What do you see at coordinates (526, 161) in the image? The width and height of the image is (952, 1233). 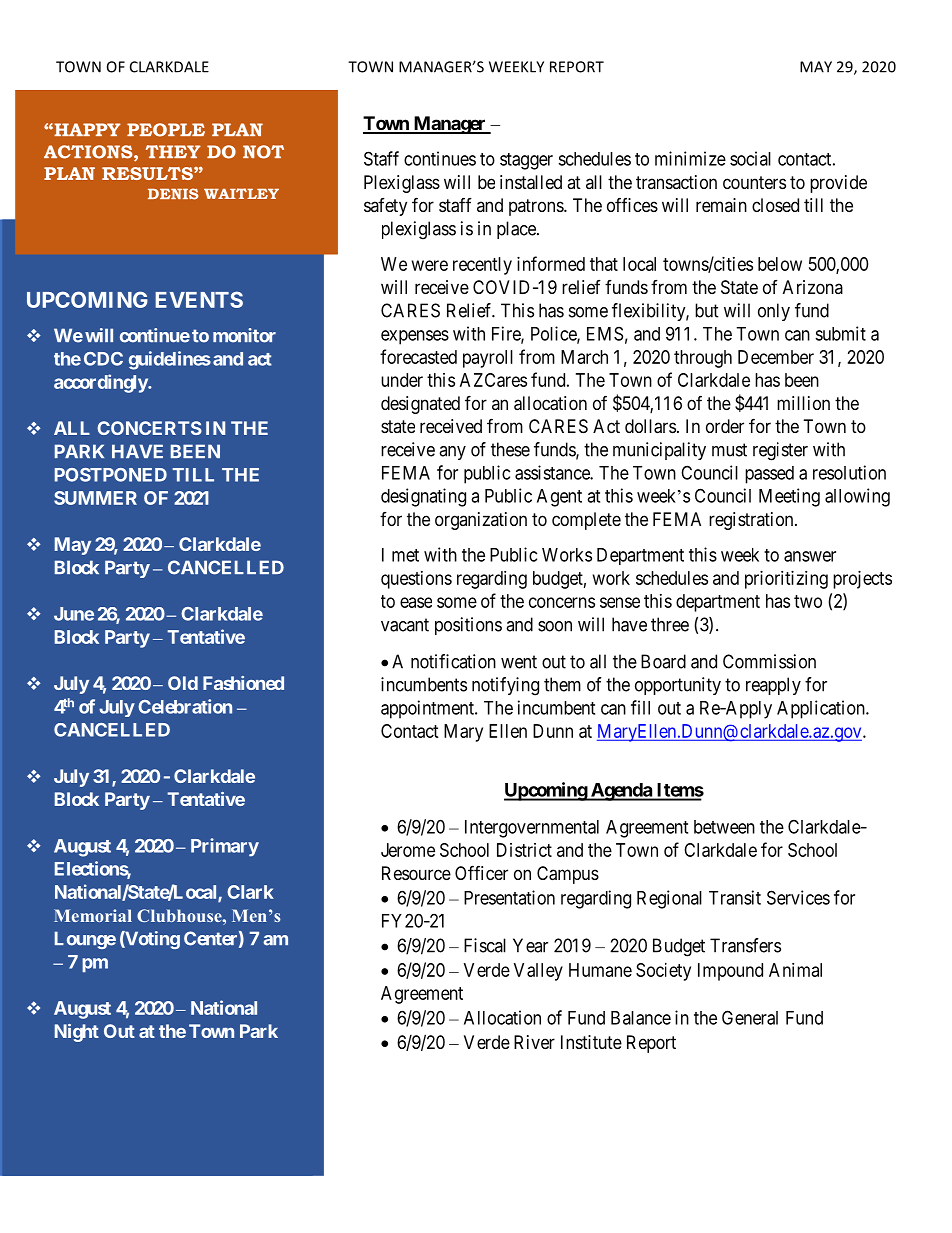 I see `stagger` at bounding box center [526, 161].
